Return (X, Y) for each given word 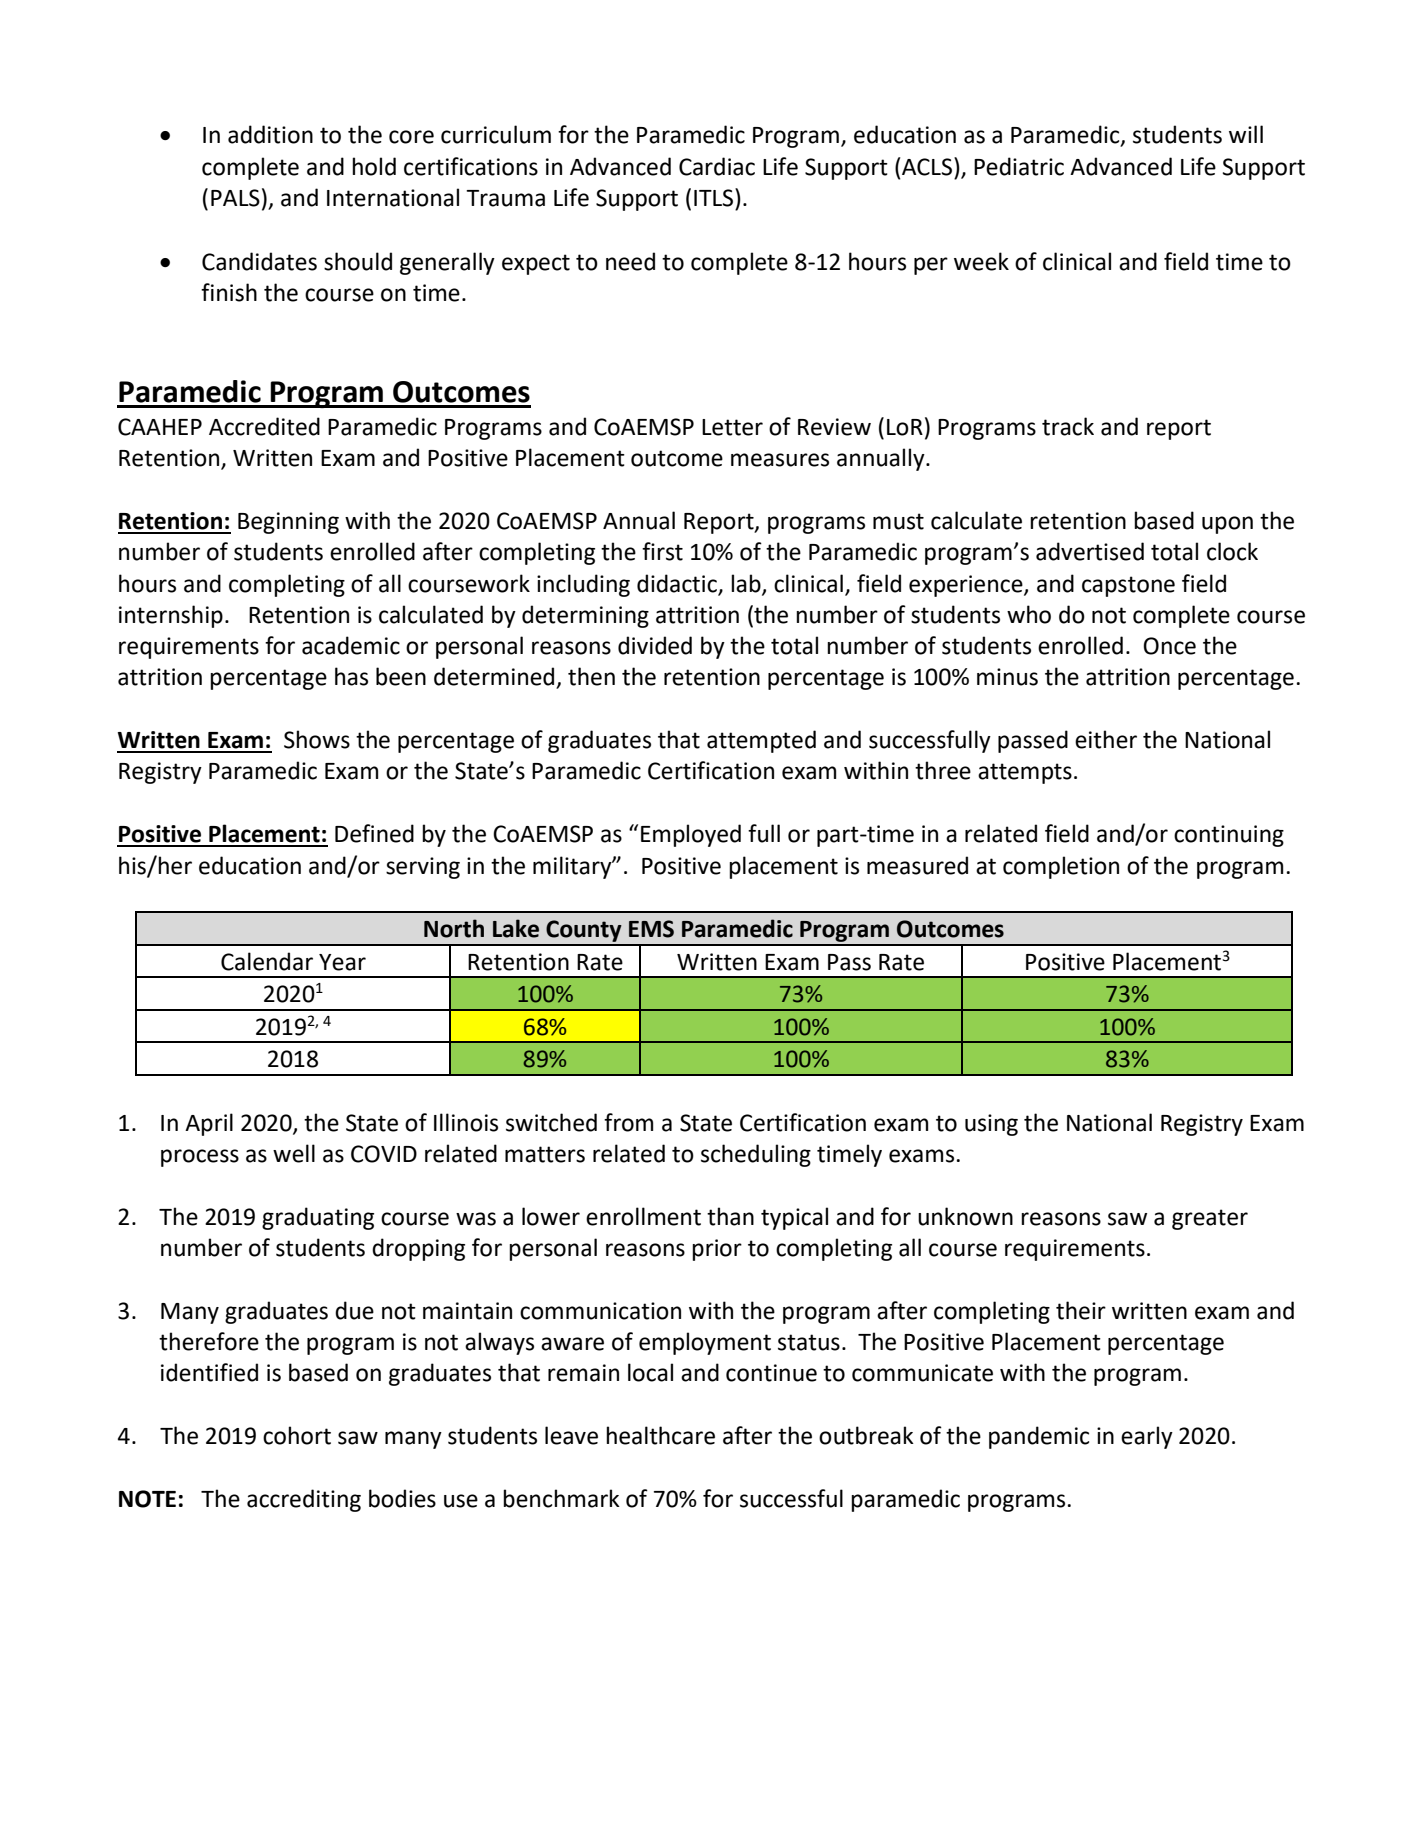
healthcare (660, 1435)
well (294, 1153)
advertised (1090, 551)
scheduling (756, 1155)
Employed (691, 835)
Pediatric (1019, 166)
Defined (374, 833)
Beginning (288, 523)
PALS (235, 198)
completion (1061, 867)
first (662, 551)
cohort (297, 1435)
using (991, 1125)
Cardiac (717, 166)
